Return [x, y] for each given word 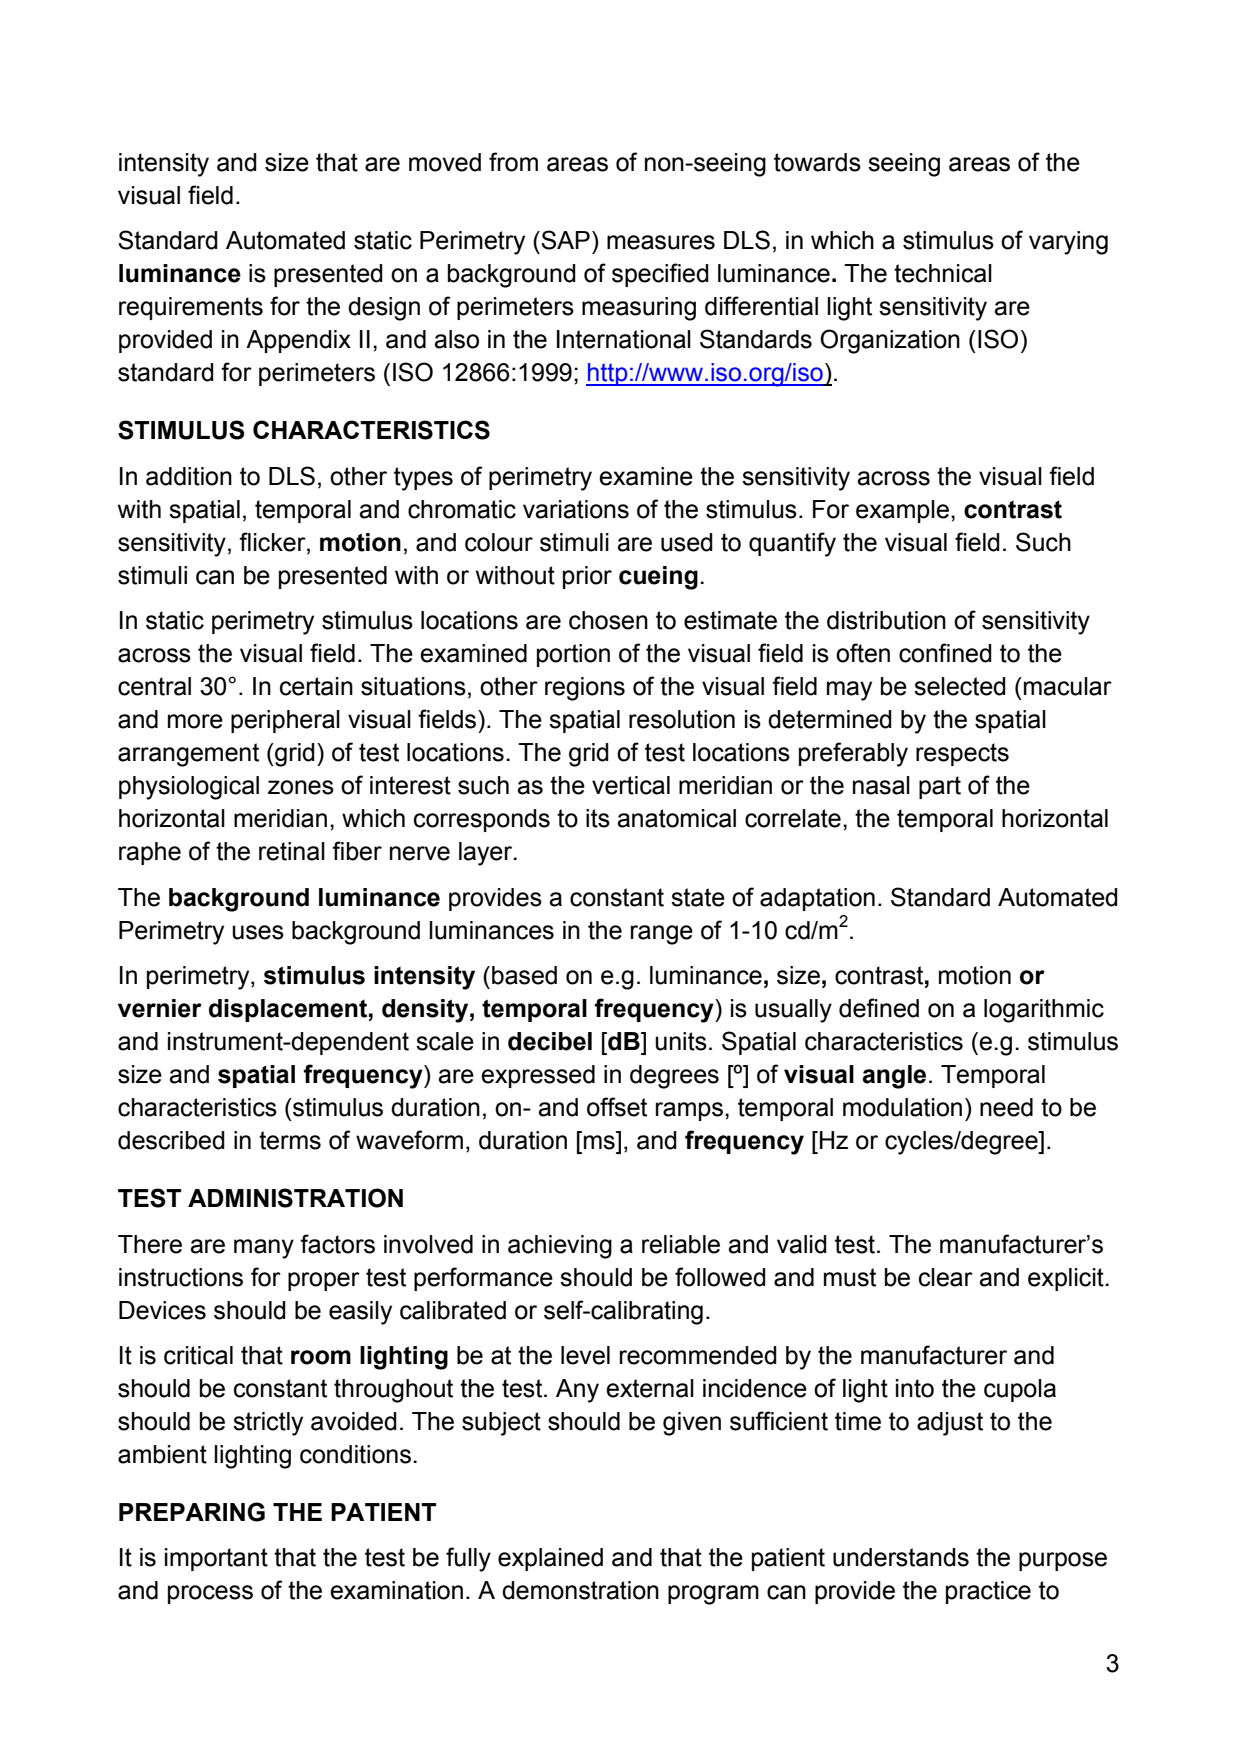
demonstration [580, 1590]
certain [316, 686]
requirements [191, 308]
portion [573, 655]
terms [290, 1140]
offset [617, 1107]
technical [943, 273]
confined [945, 653]
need [1006, 1107]
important [216, 1559]
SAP [565, 240]
